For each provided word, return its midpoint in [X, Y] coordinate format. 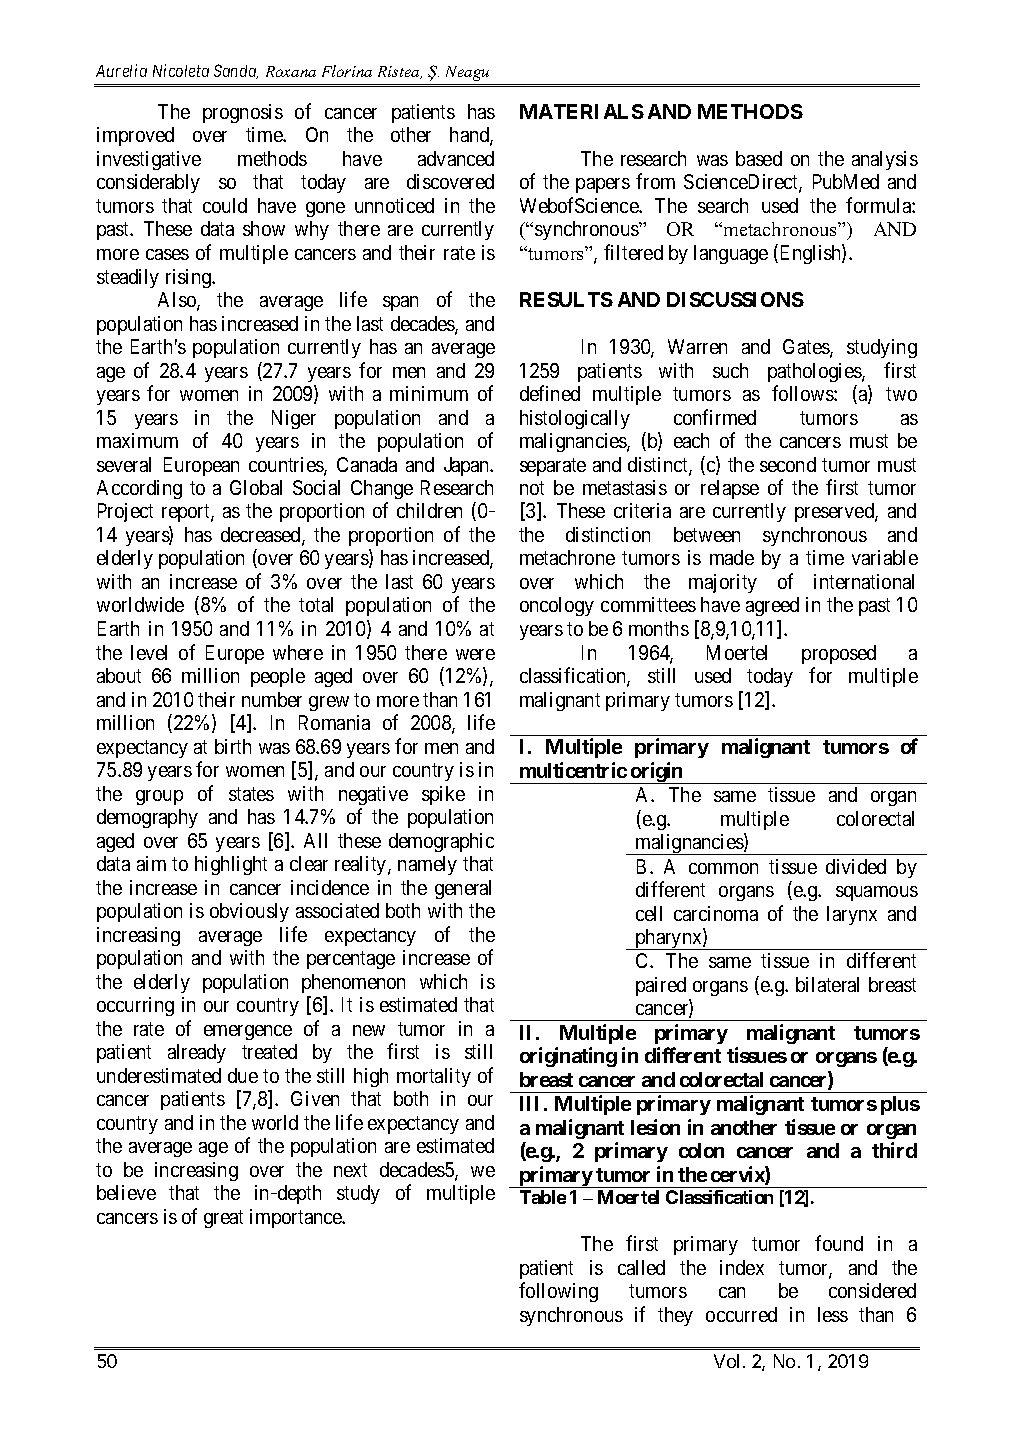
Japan [468, 466]
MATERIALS [582, 111]
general [463, 889]
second [788, 464]
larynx [852, 915]
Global [256, 487]
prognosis [243, 113]
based [759, 158]
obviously [249, 912]
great [223, 1219]
